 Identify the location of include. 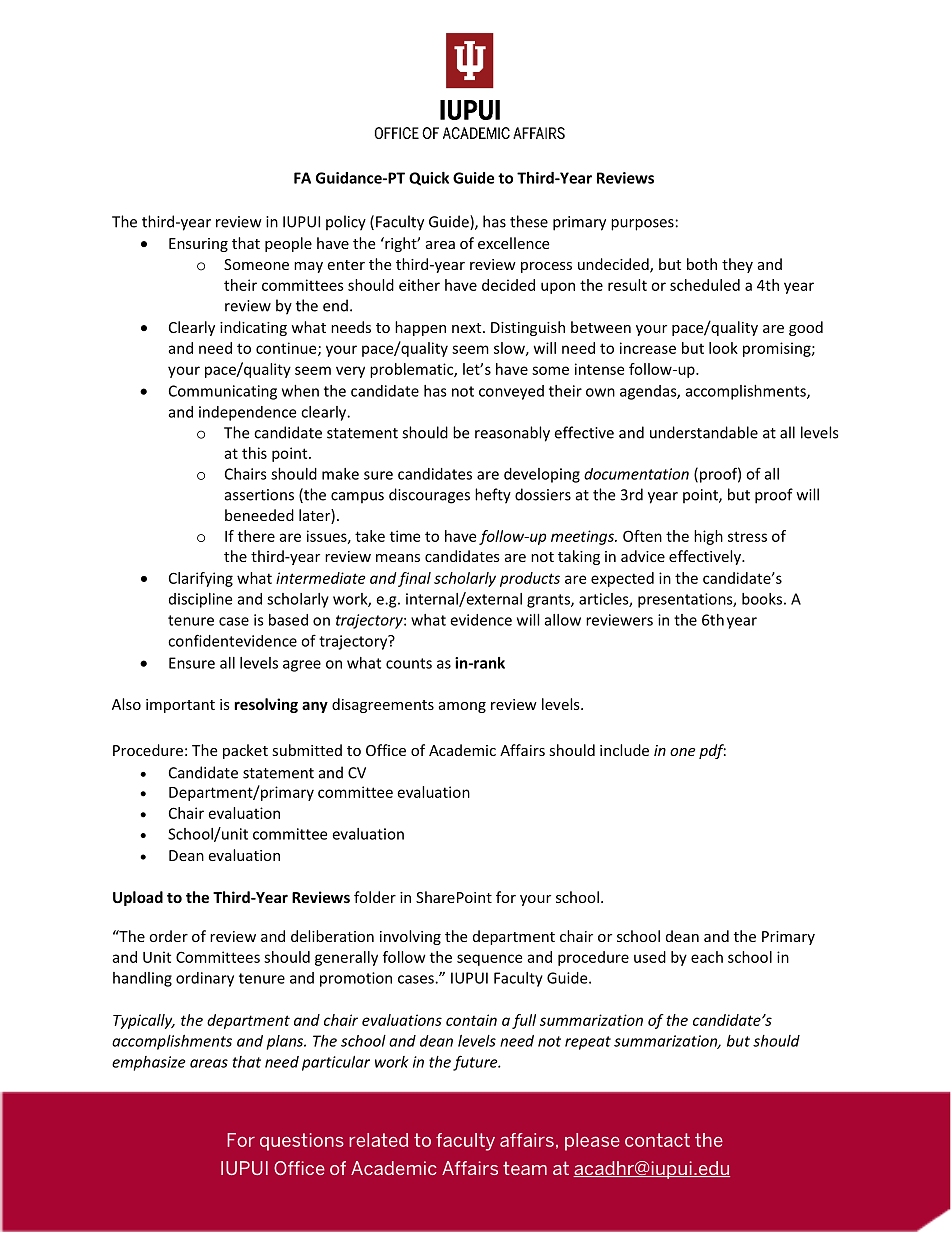
(624, 750).
